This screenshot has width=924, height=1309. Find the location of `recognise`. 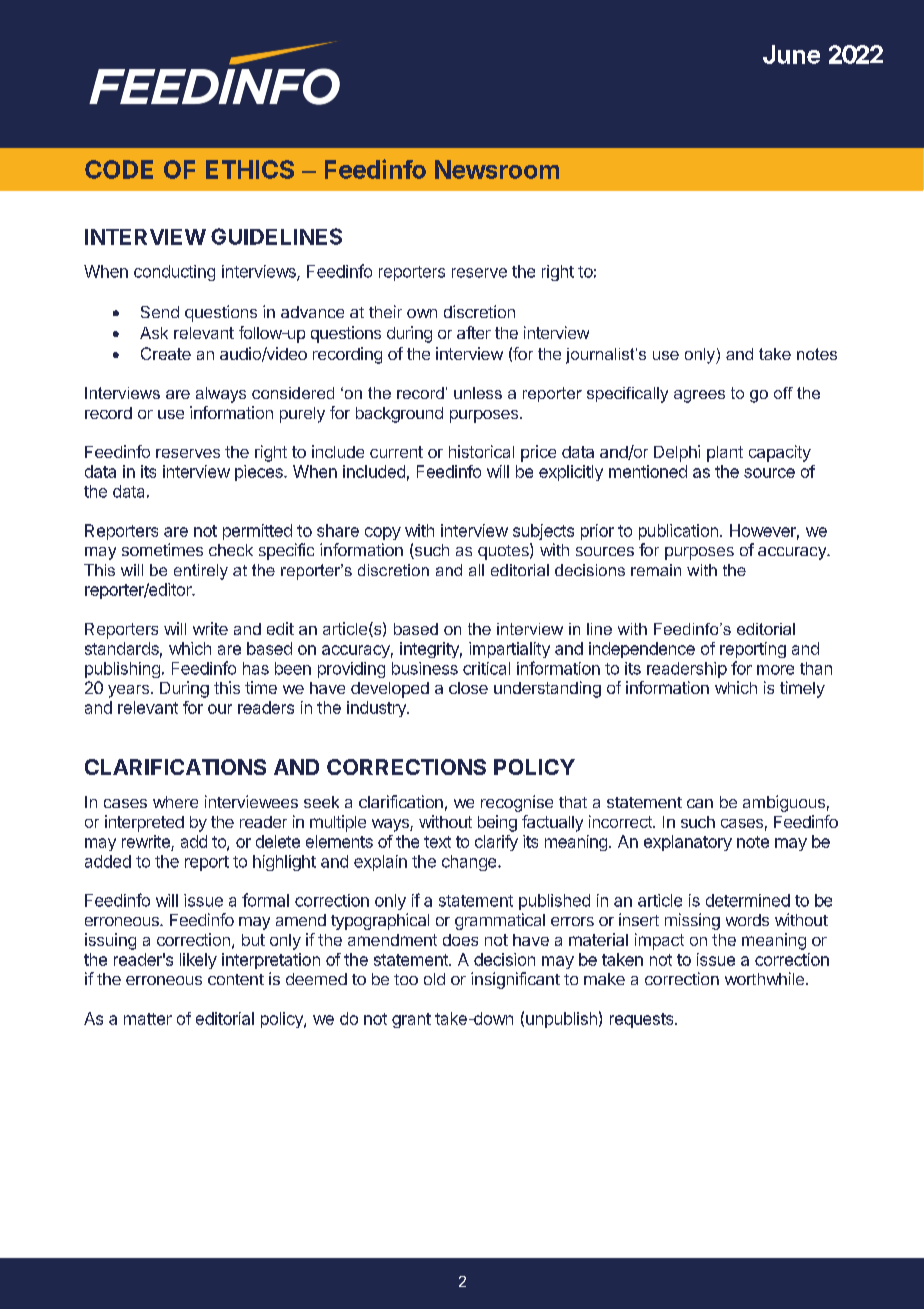

recognise is located at coordinates (517, 803).
